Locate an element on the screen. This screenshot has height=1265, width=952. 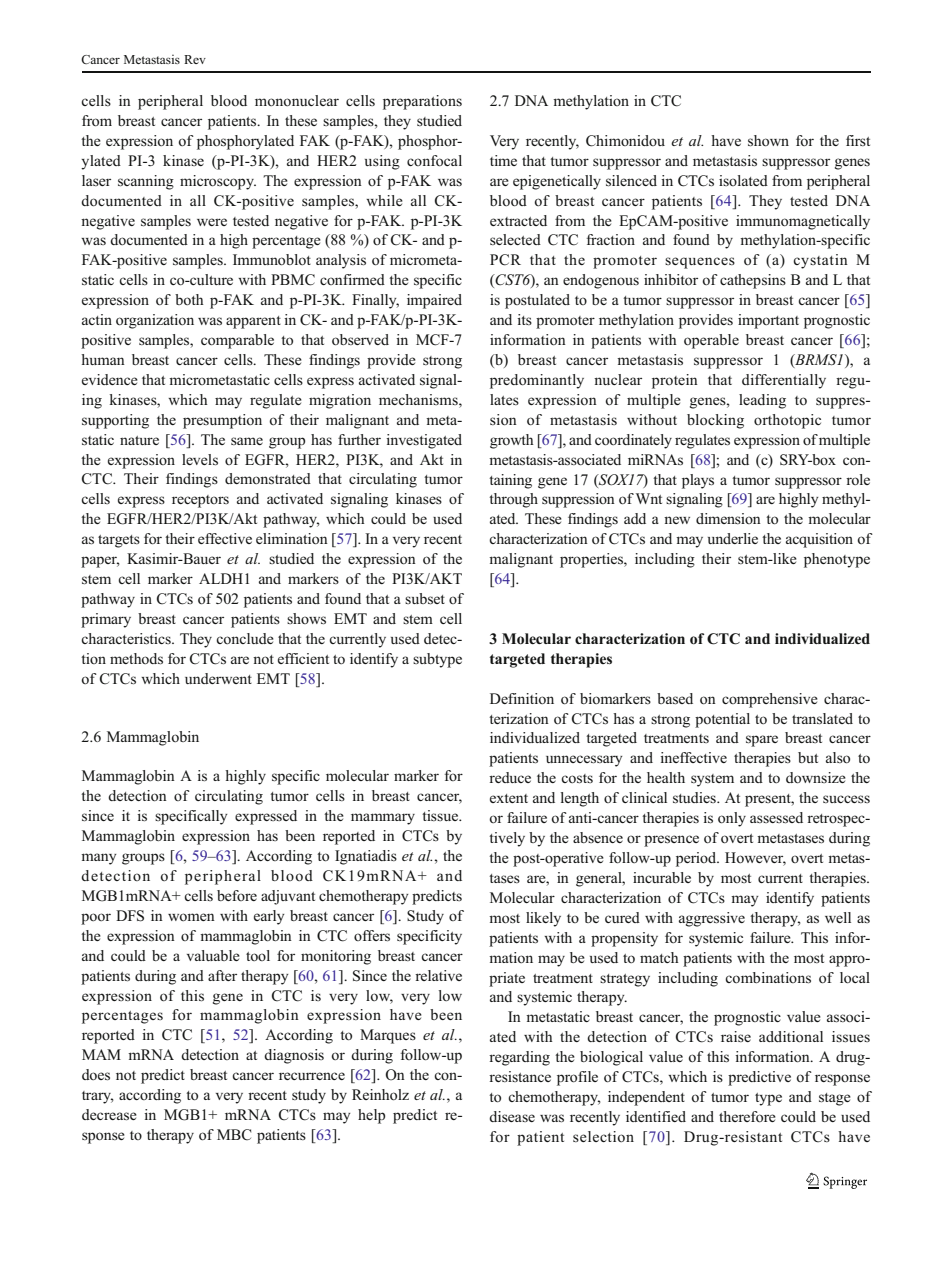
conclude is located at coordinates (245, 638).
